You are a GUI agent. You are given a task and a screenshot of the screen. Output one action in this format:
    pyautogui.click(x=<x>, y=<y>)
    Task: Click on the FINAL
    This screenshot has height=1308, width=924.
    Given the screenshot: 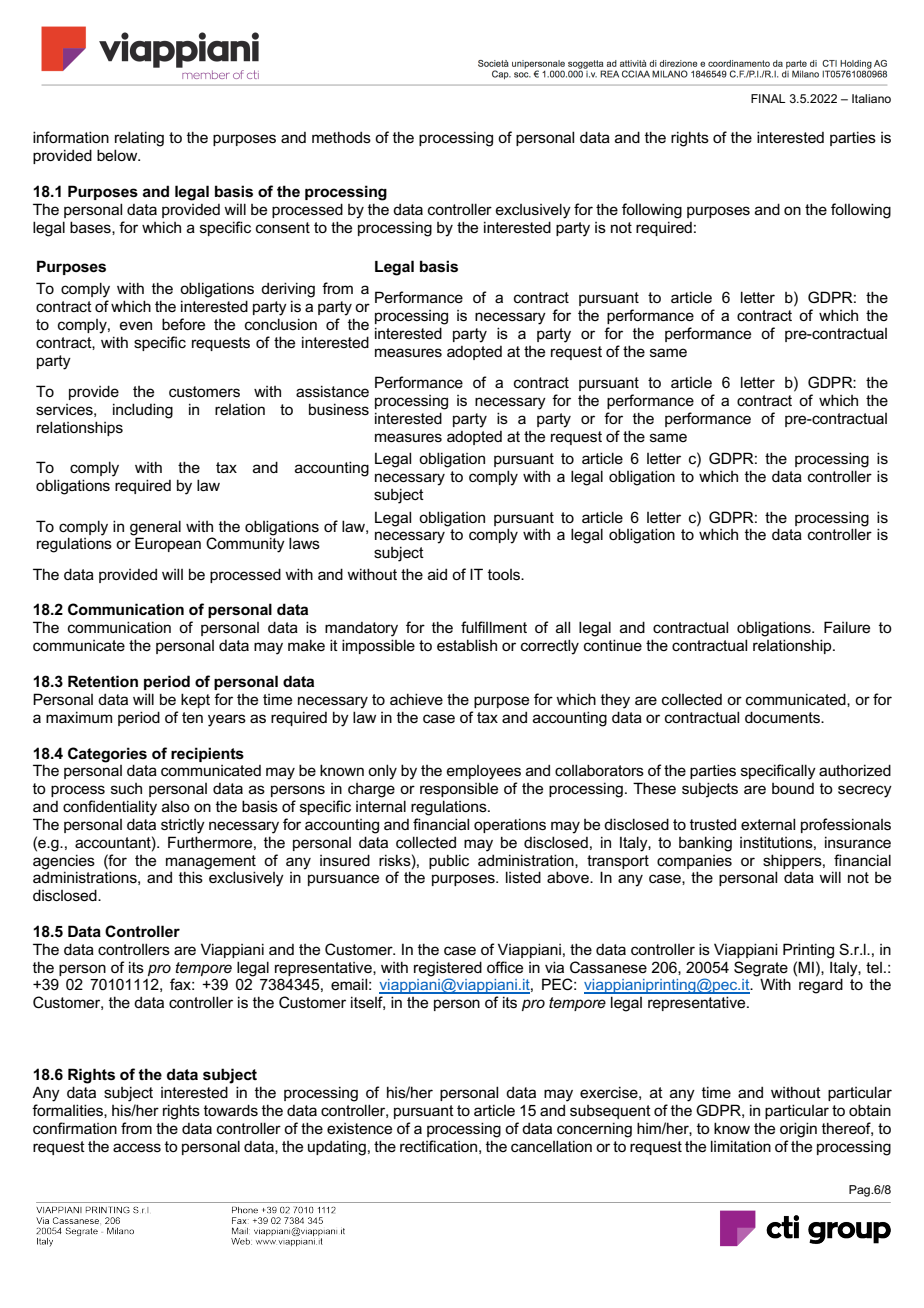 What is the action you would take?
    pyautogui.click(x=768, y=98)
